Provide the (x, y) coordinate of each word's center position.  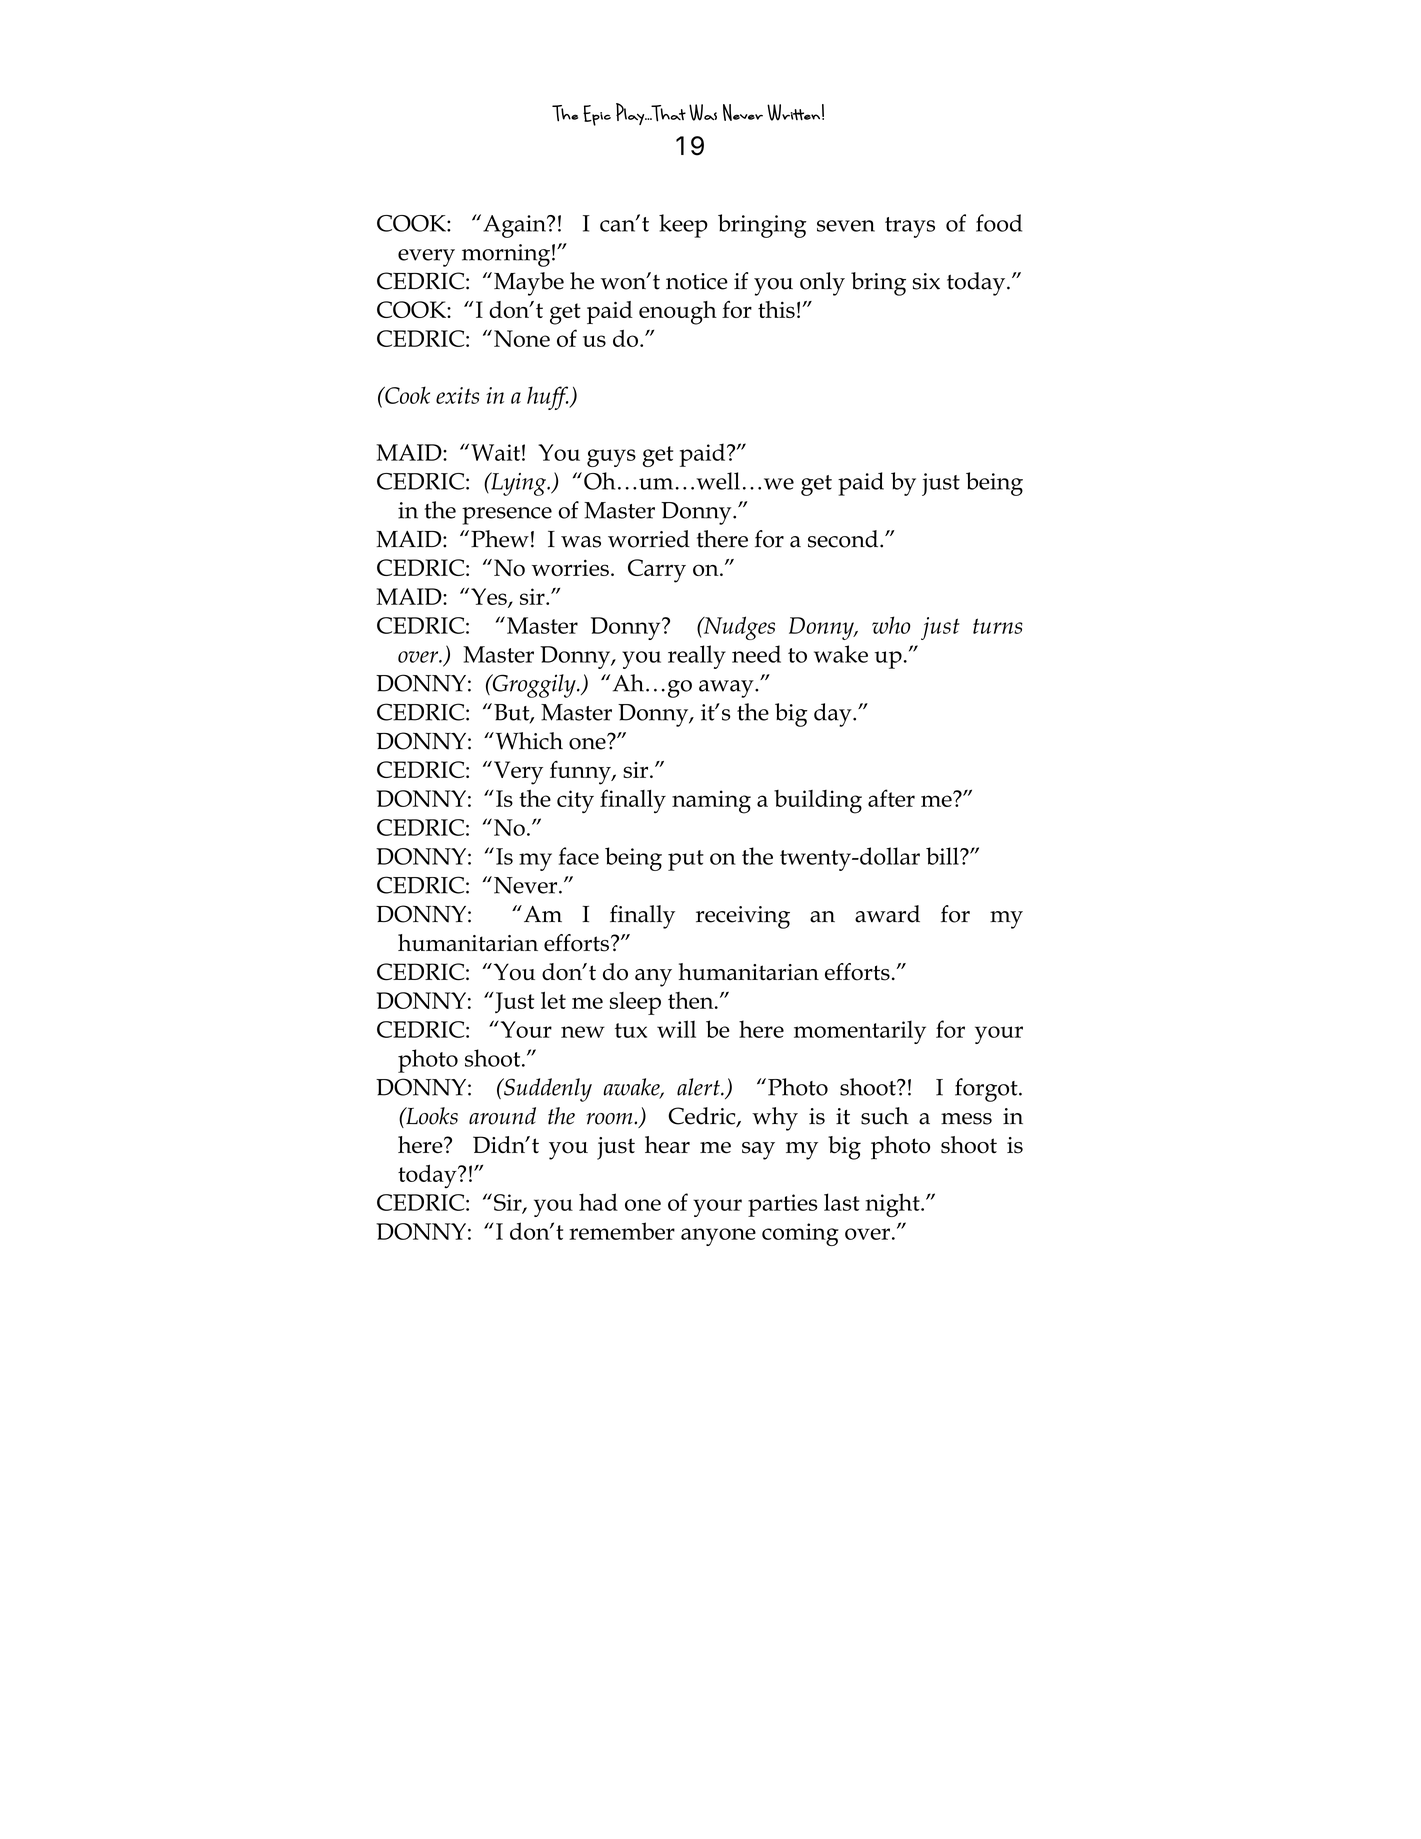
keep (683, 226)
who (891, 625)
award (887, 914)
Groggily (534, 686)
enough (678, 313)
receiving (743, 917)
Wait (495, 452)
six (926, 281)
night (893, 1205)
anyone (718, 1237)
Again (515, 226)
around (502, 1116)
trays (910, 227)
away (727, 689)
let (553, 1000)
